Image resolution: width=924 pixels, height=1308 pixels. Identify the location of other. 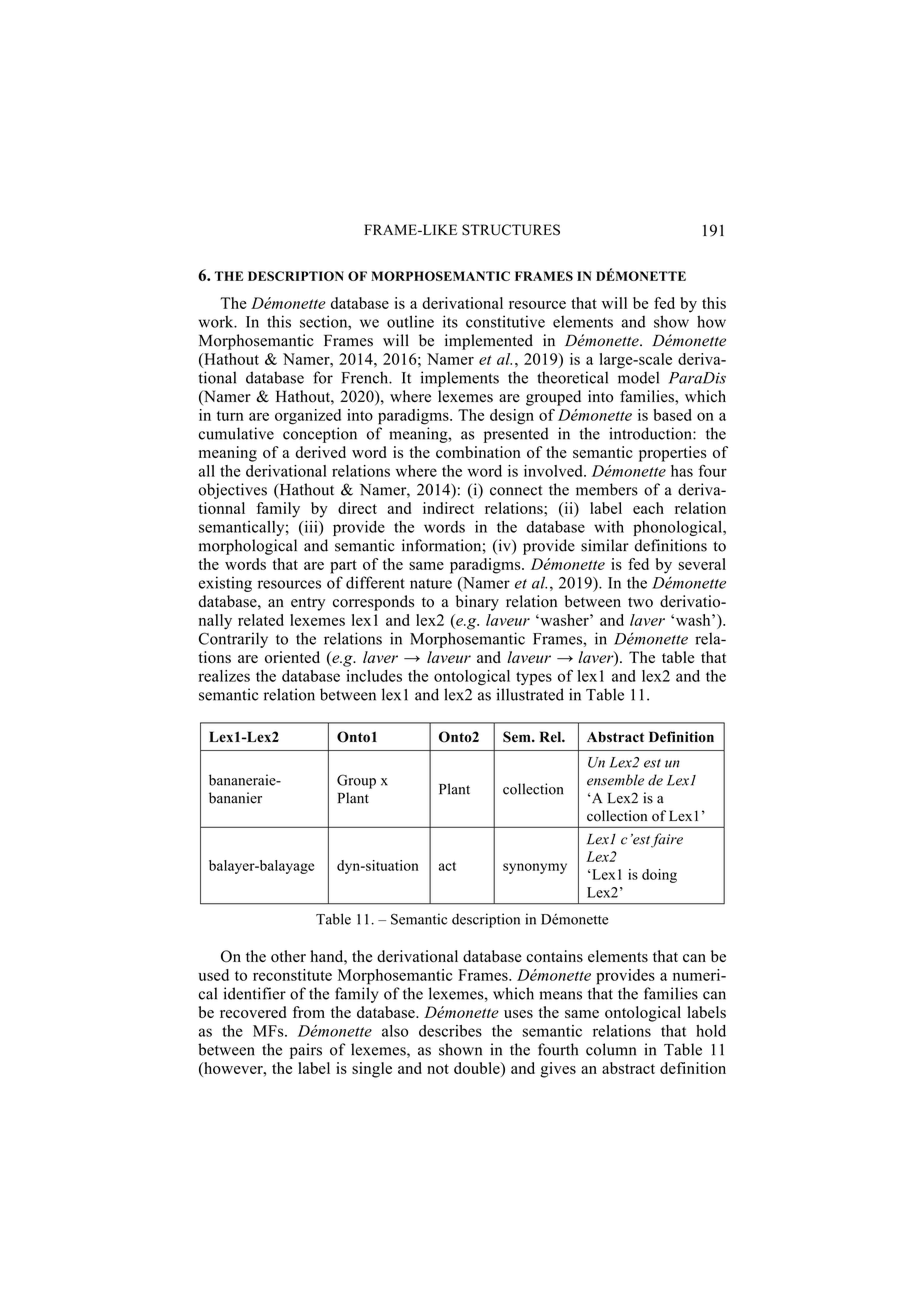
(288, 956).
